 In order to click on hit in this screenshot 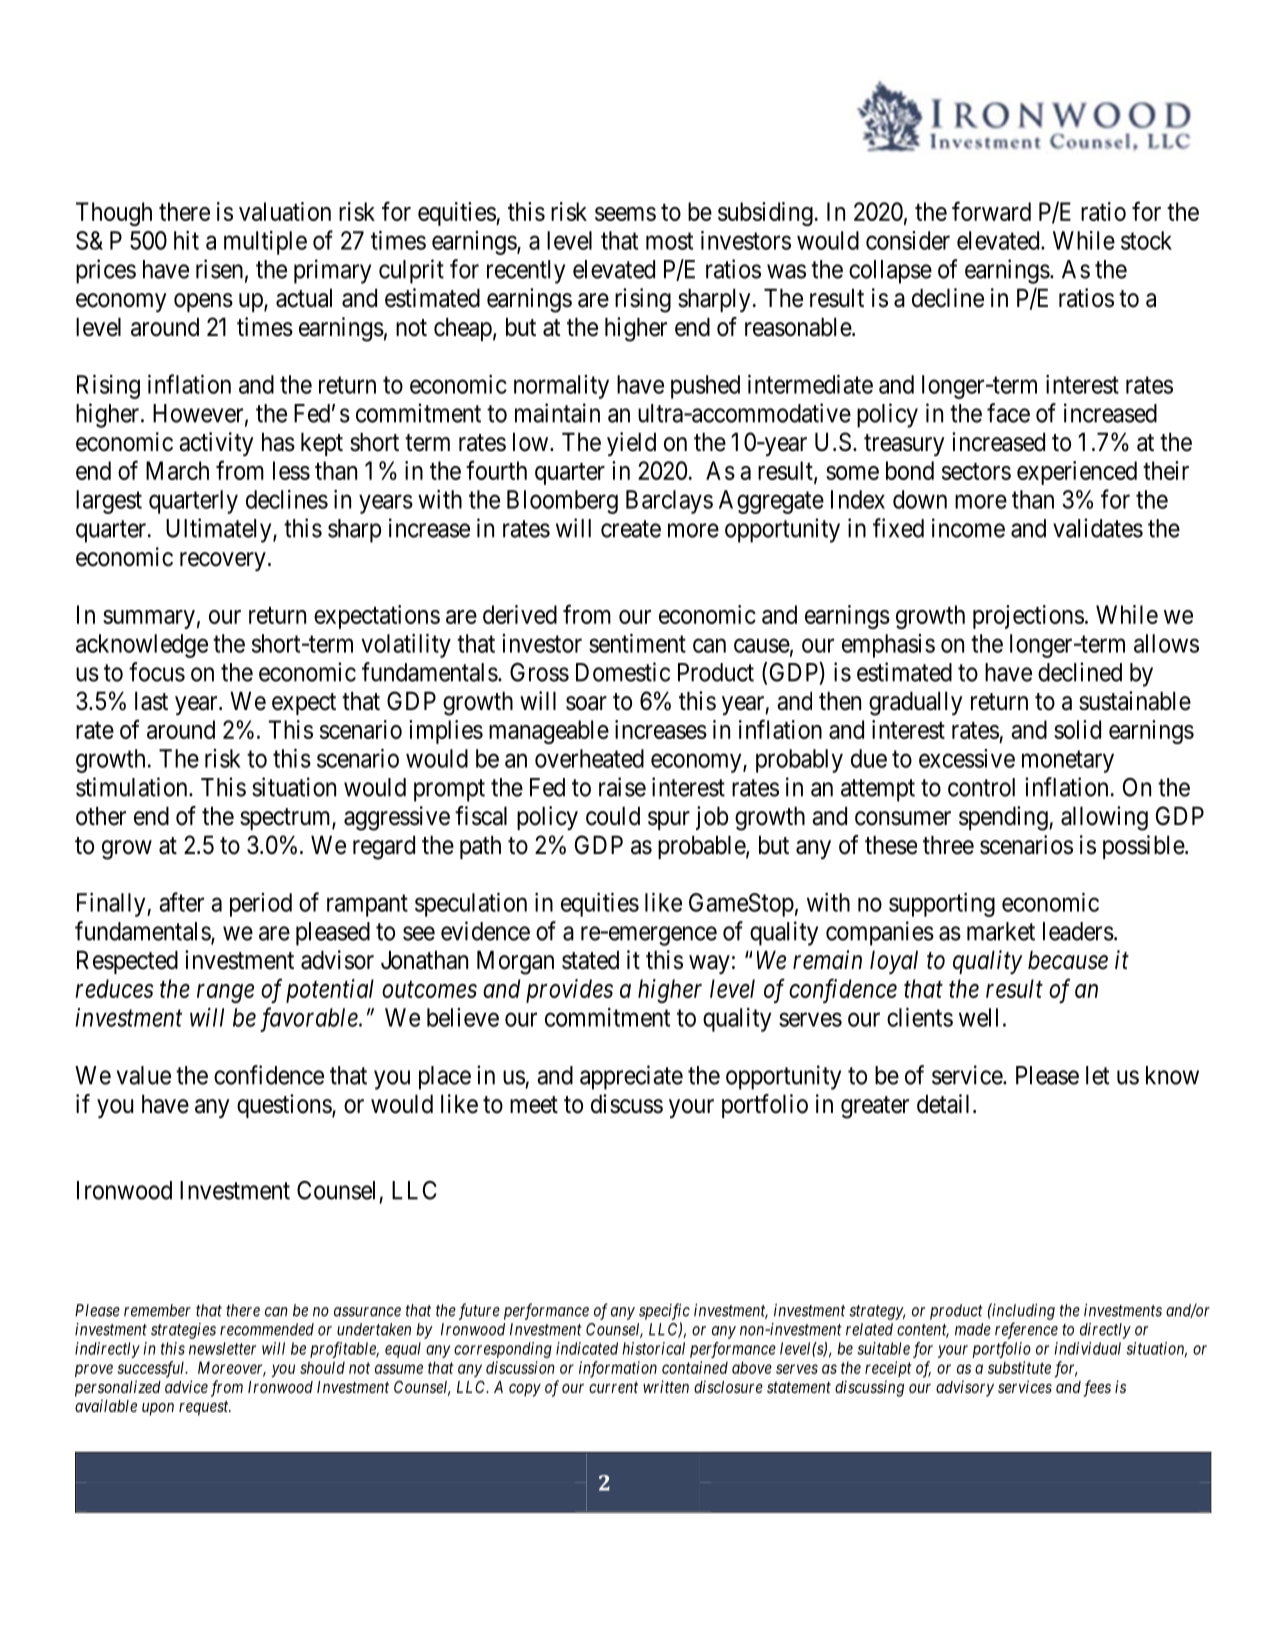, I will do `click(186, 240)`.
